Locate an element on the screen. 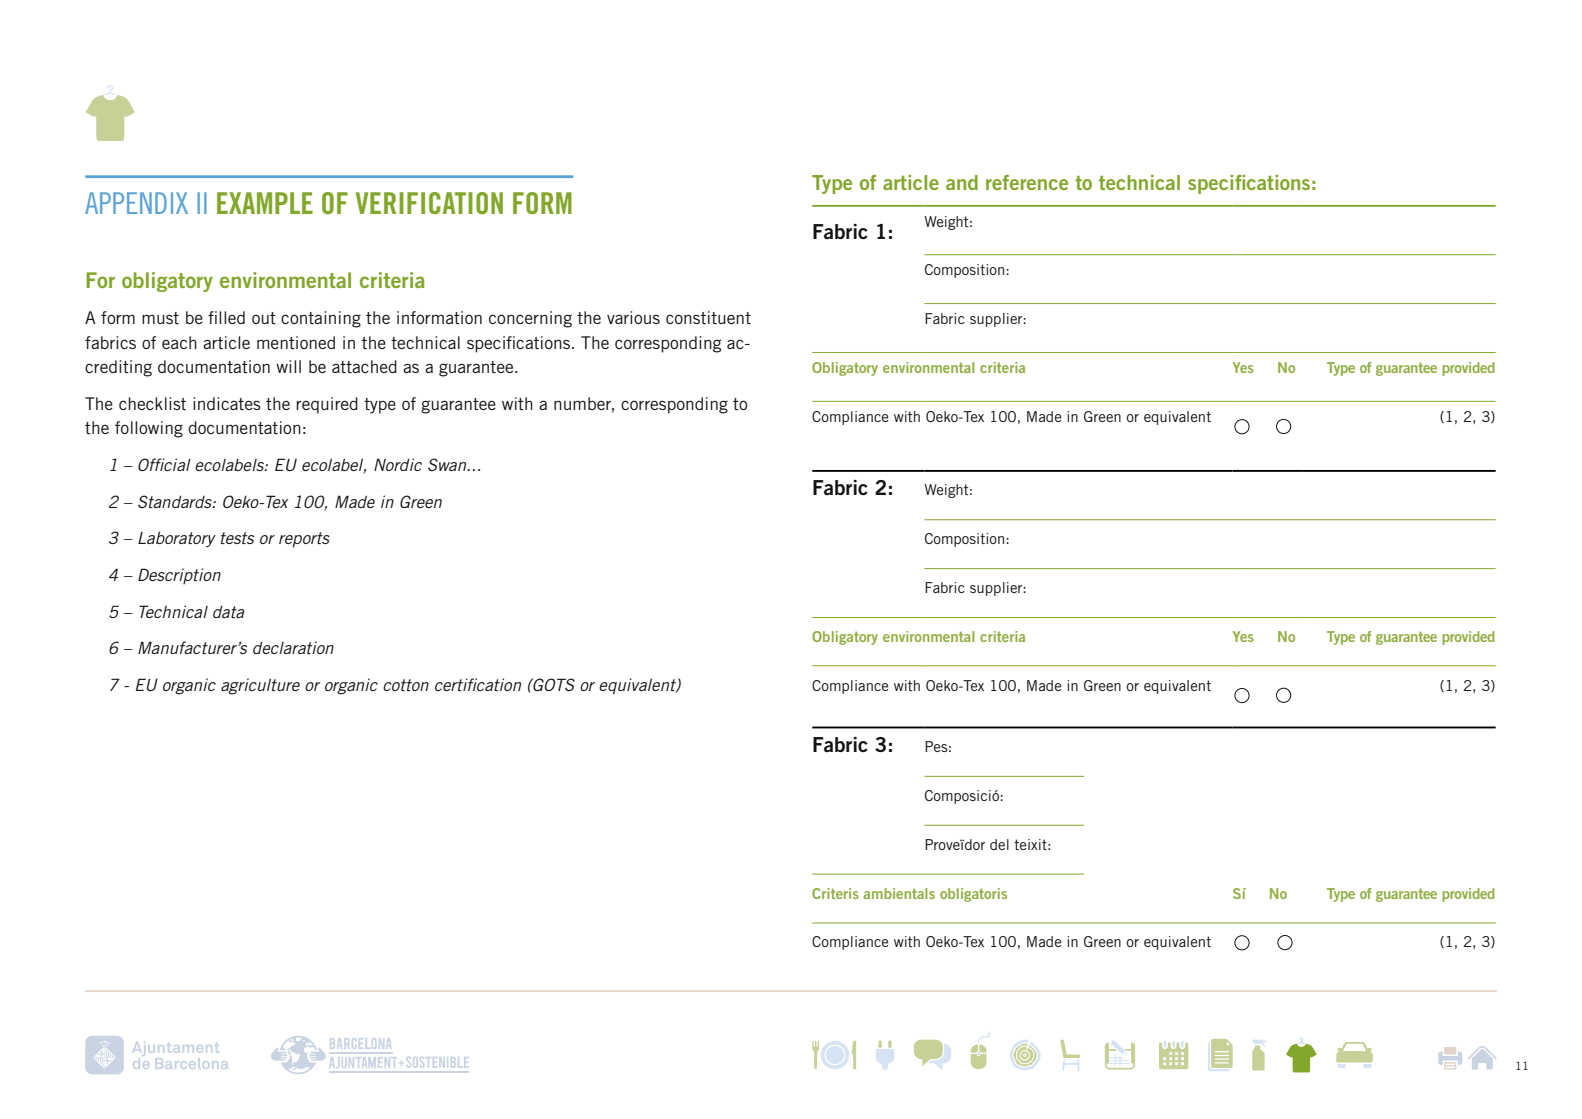 The height and width of the screenshot is (1119, 1582). constituent is located at coordinates (708, 317).
